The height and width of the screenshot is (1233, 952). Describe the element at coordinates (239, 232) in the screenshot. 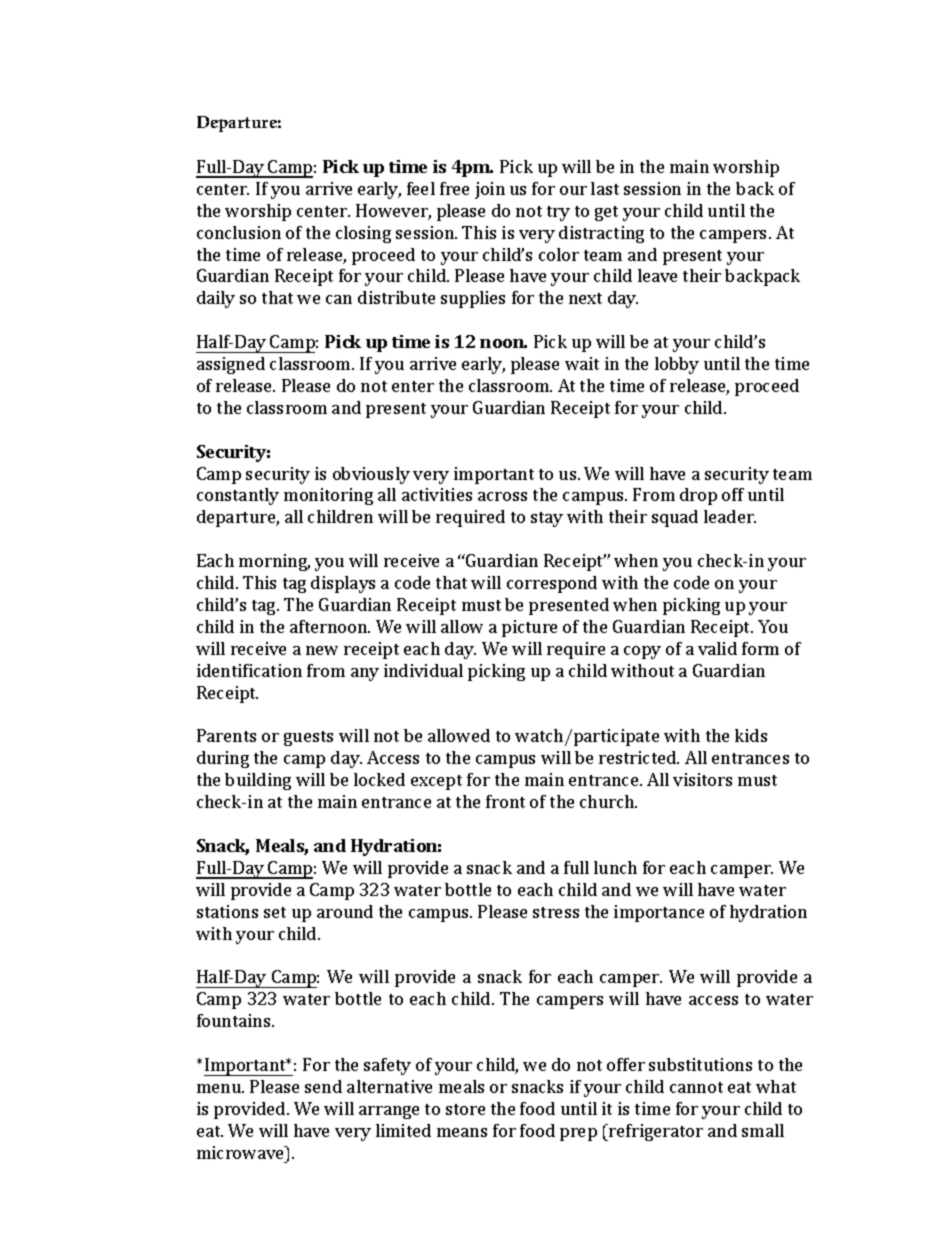

I see `conclusion` at that location.
